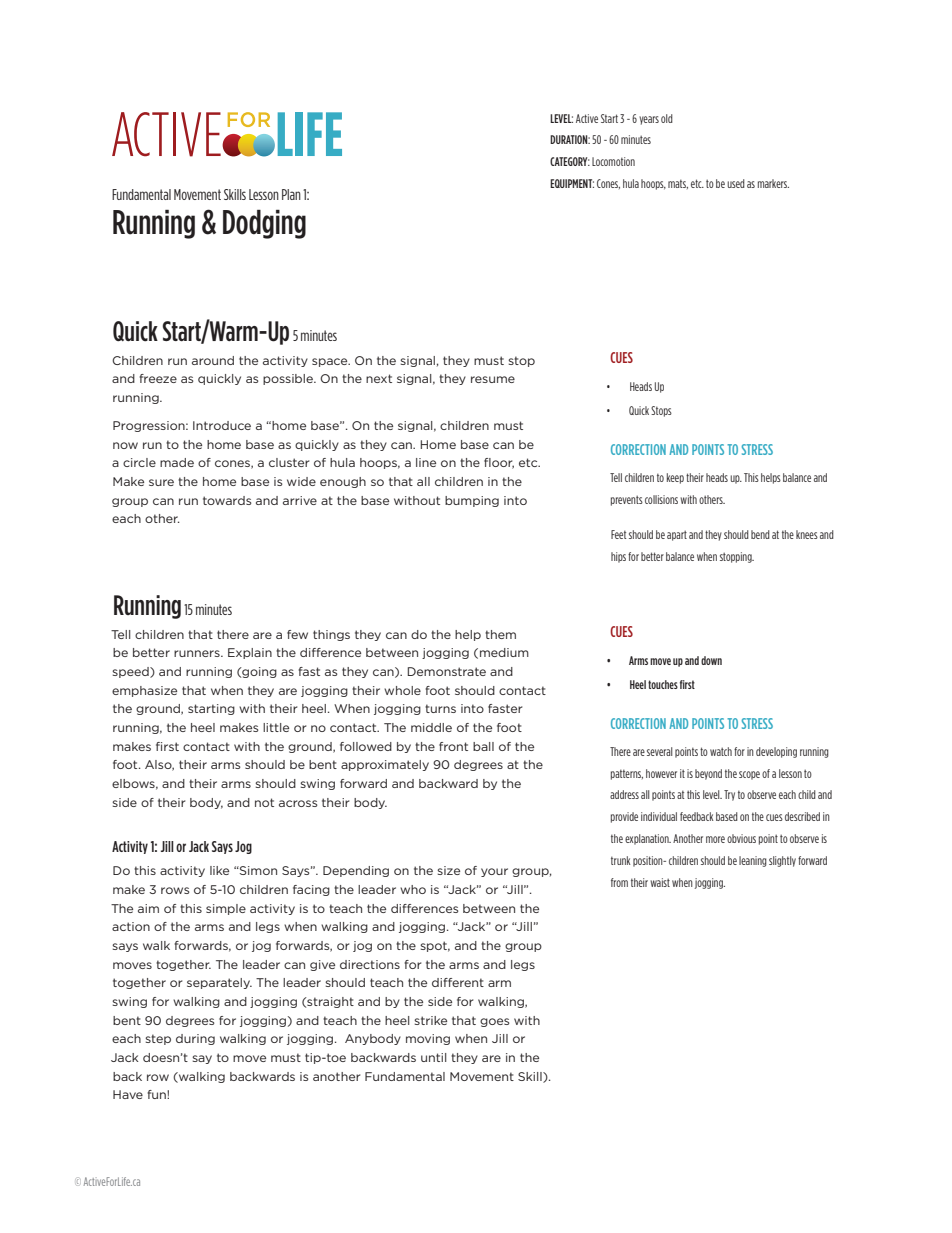 This page has height=1233, width=952. Describe the element at coordinates (736, 183) in the page. I see `used` at that location.
